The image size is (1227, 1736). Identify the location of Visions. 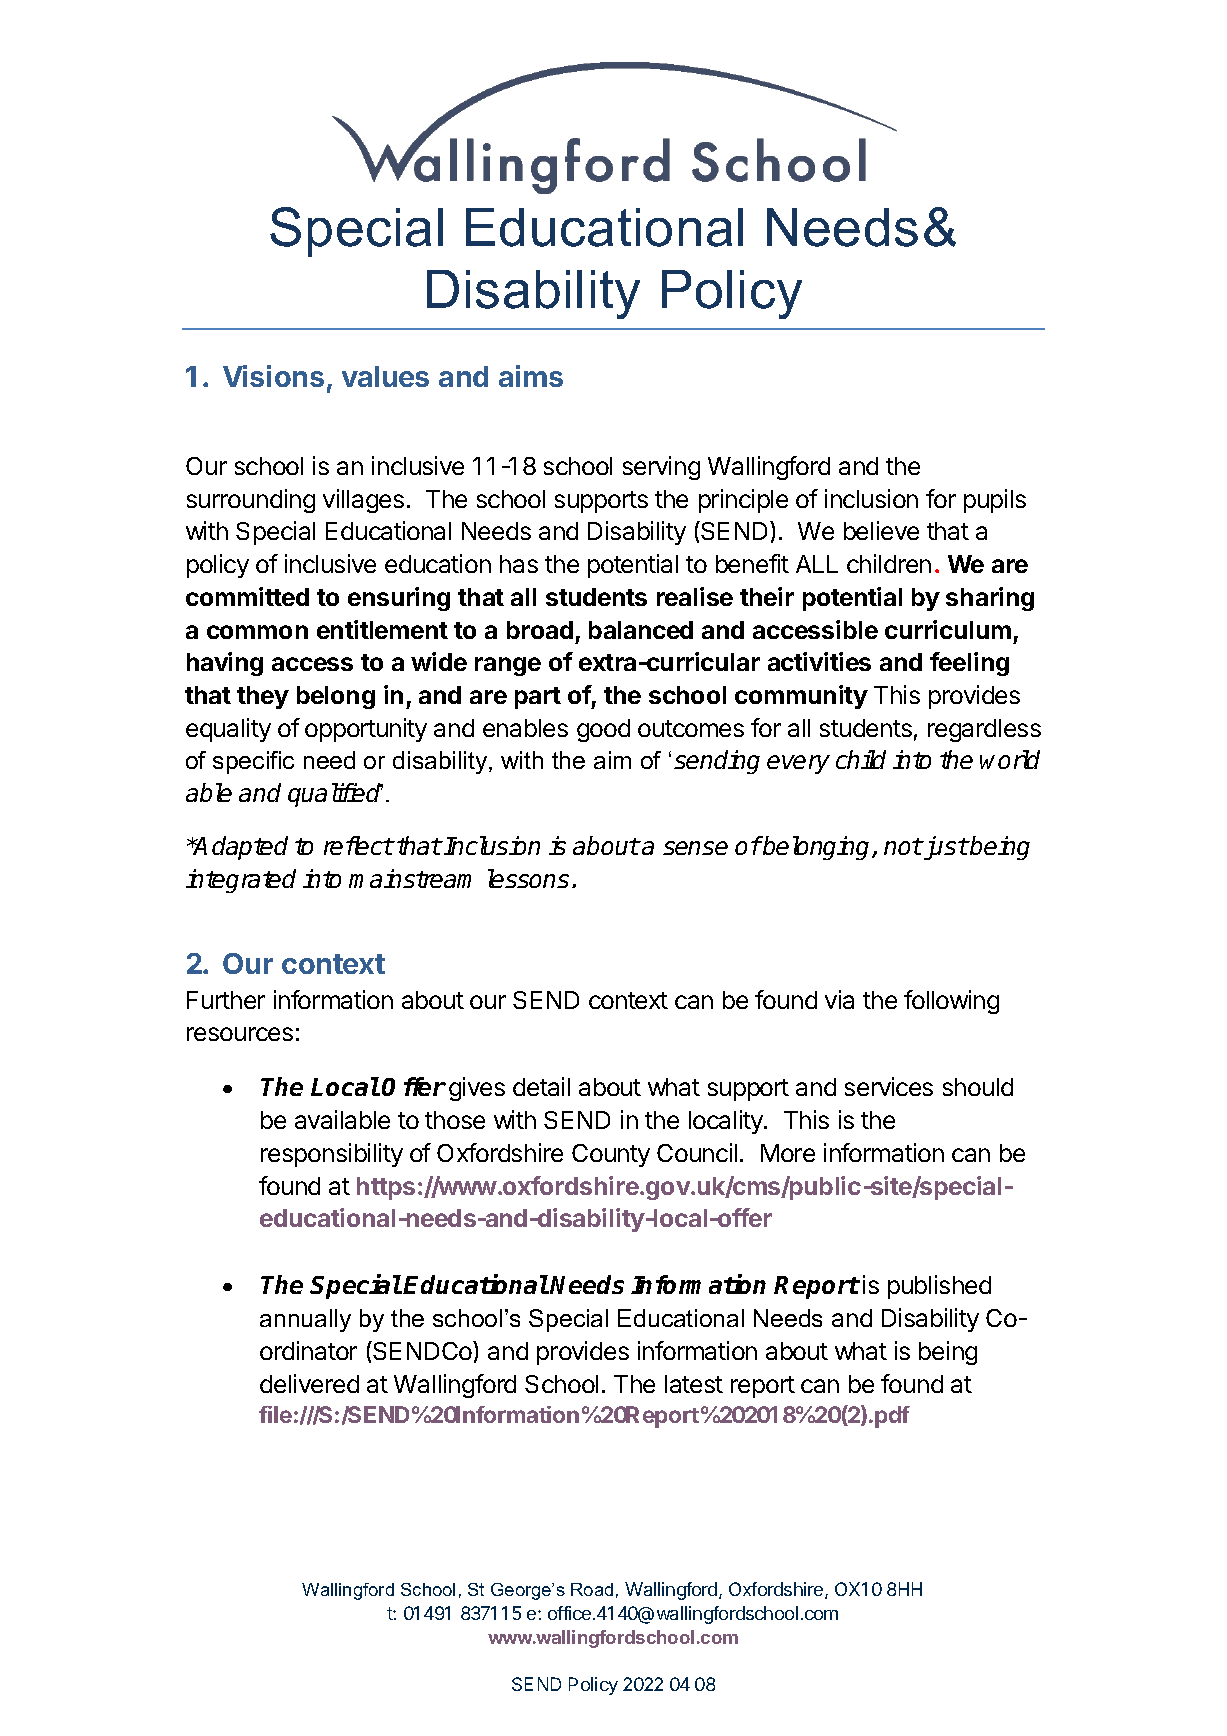
(273, 376).
